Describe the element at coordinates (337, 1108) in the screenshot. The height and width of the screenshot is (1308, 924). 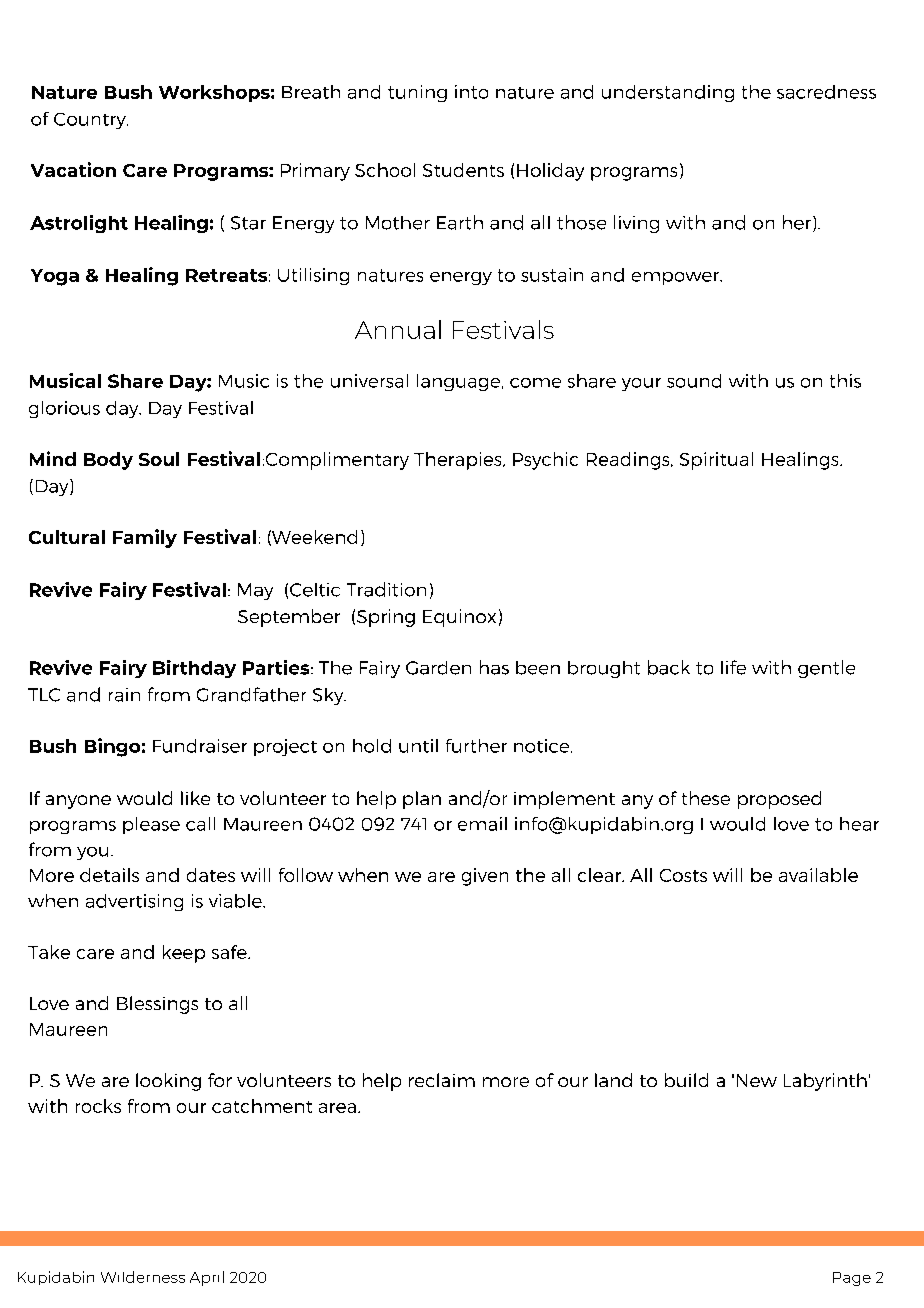
I see `area` at that location.
